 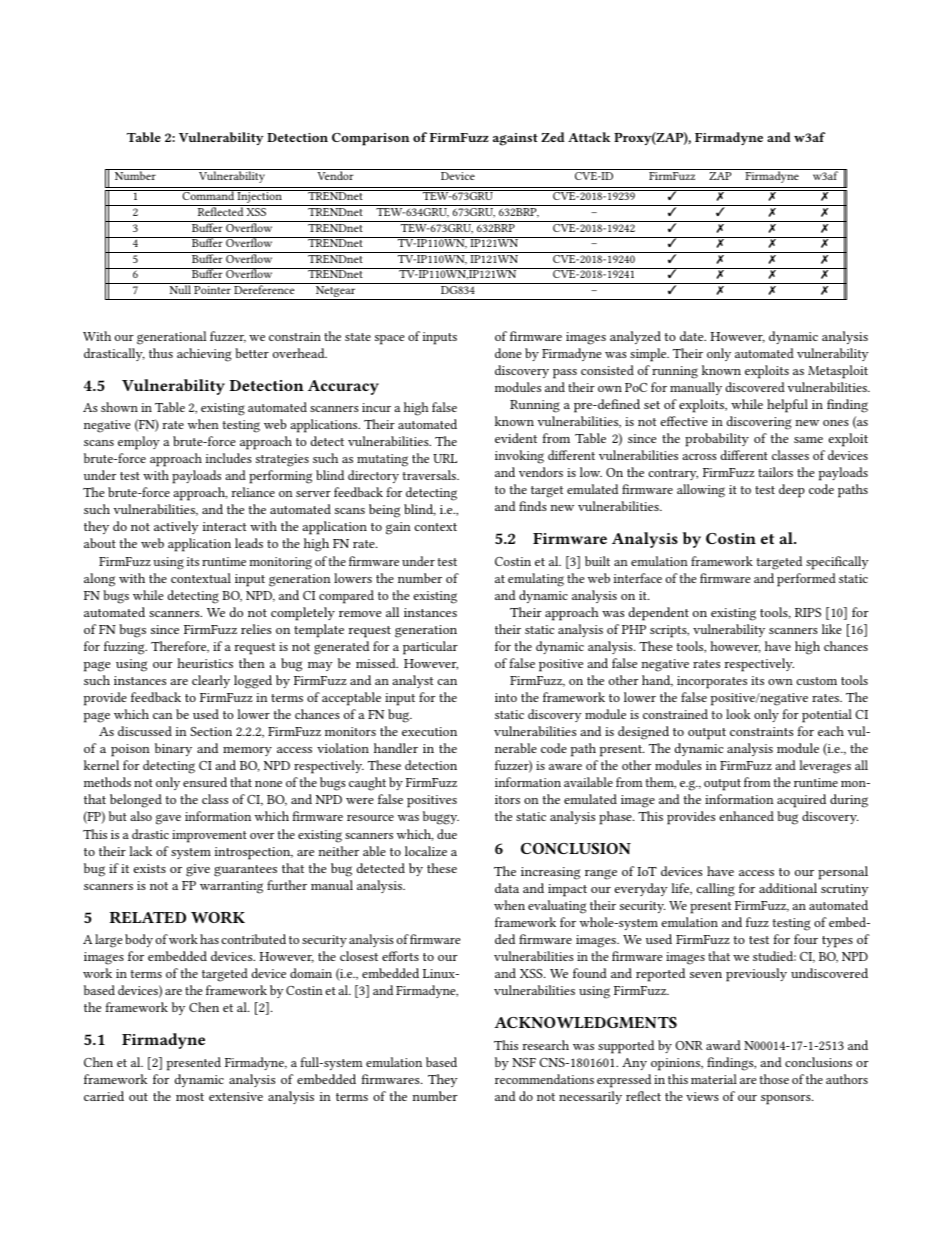 I want to click on enhanced, so click(x=747, y=816).
